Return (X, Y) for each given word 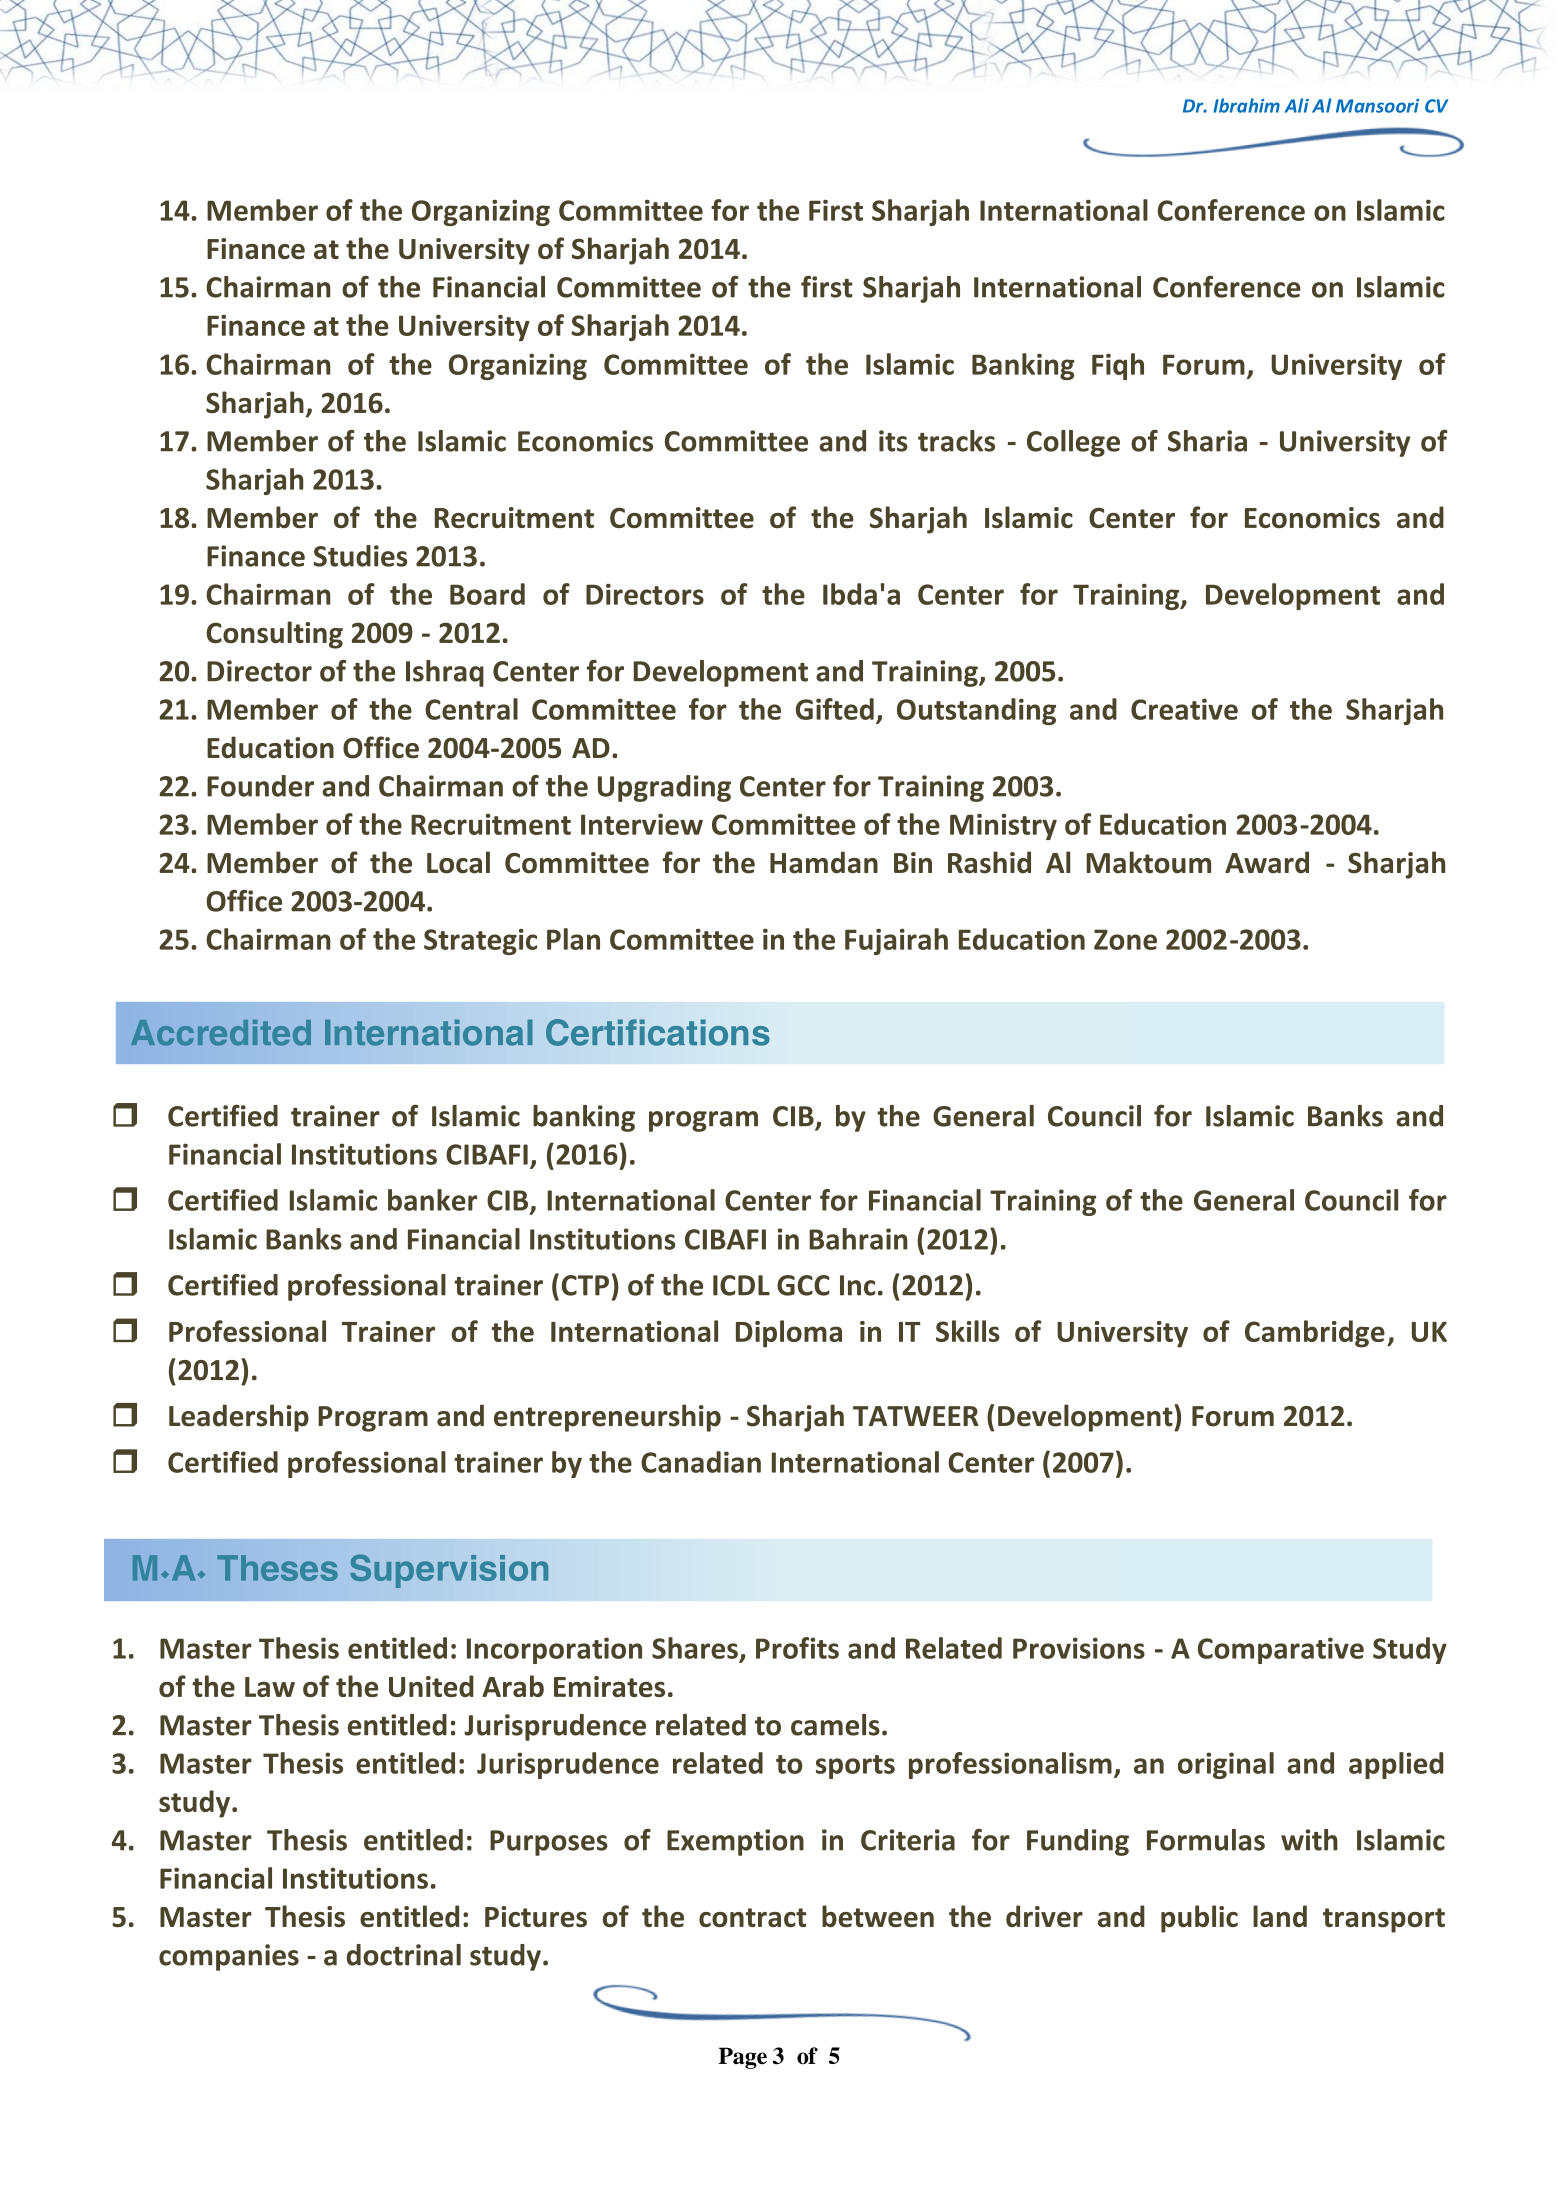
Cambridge (1315, 1334)
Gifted (835, 709)
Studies (360, 556)
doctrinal (404, 1955)
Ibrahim (1246, 105)
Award (1267, 862)
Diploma (789, 1334)
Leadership (239, 1418)
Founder (260, 786)
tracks (956, 441)
